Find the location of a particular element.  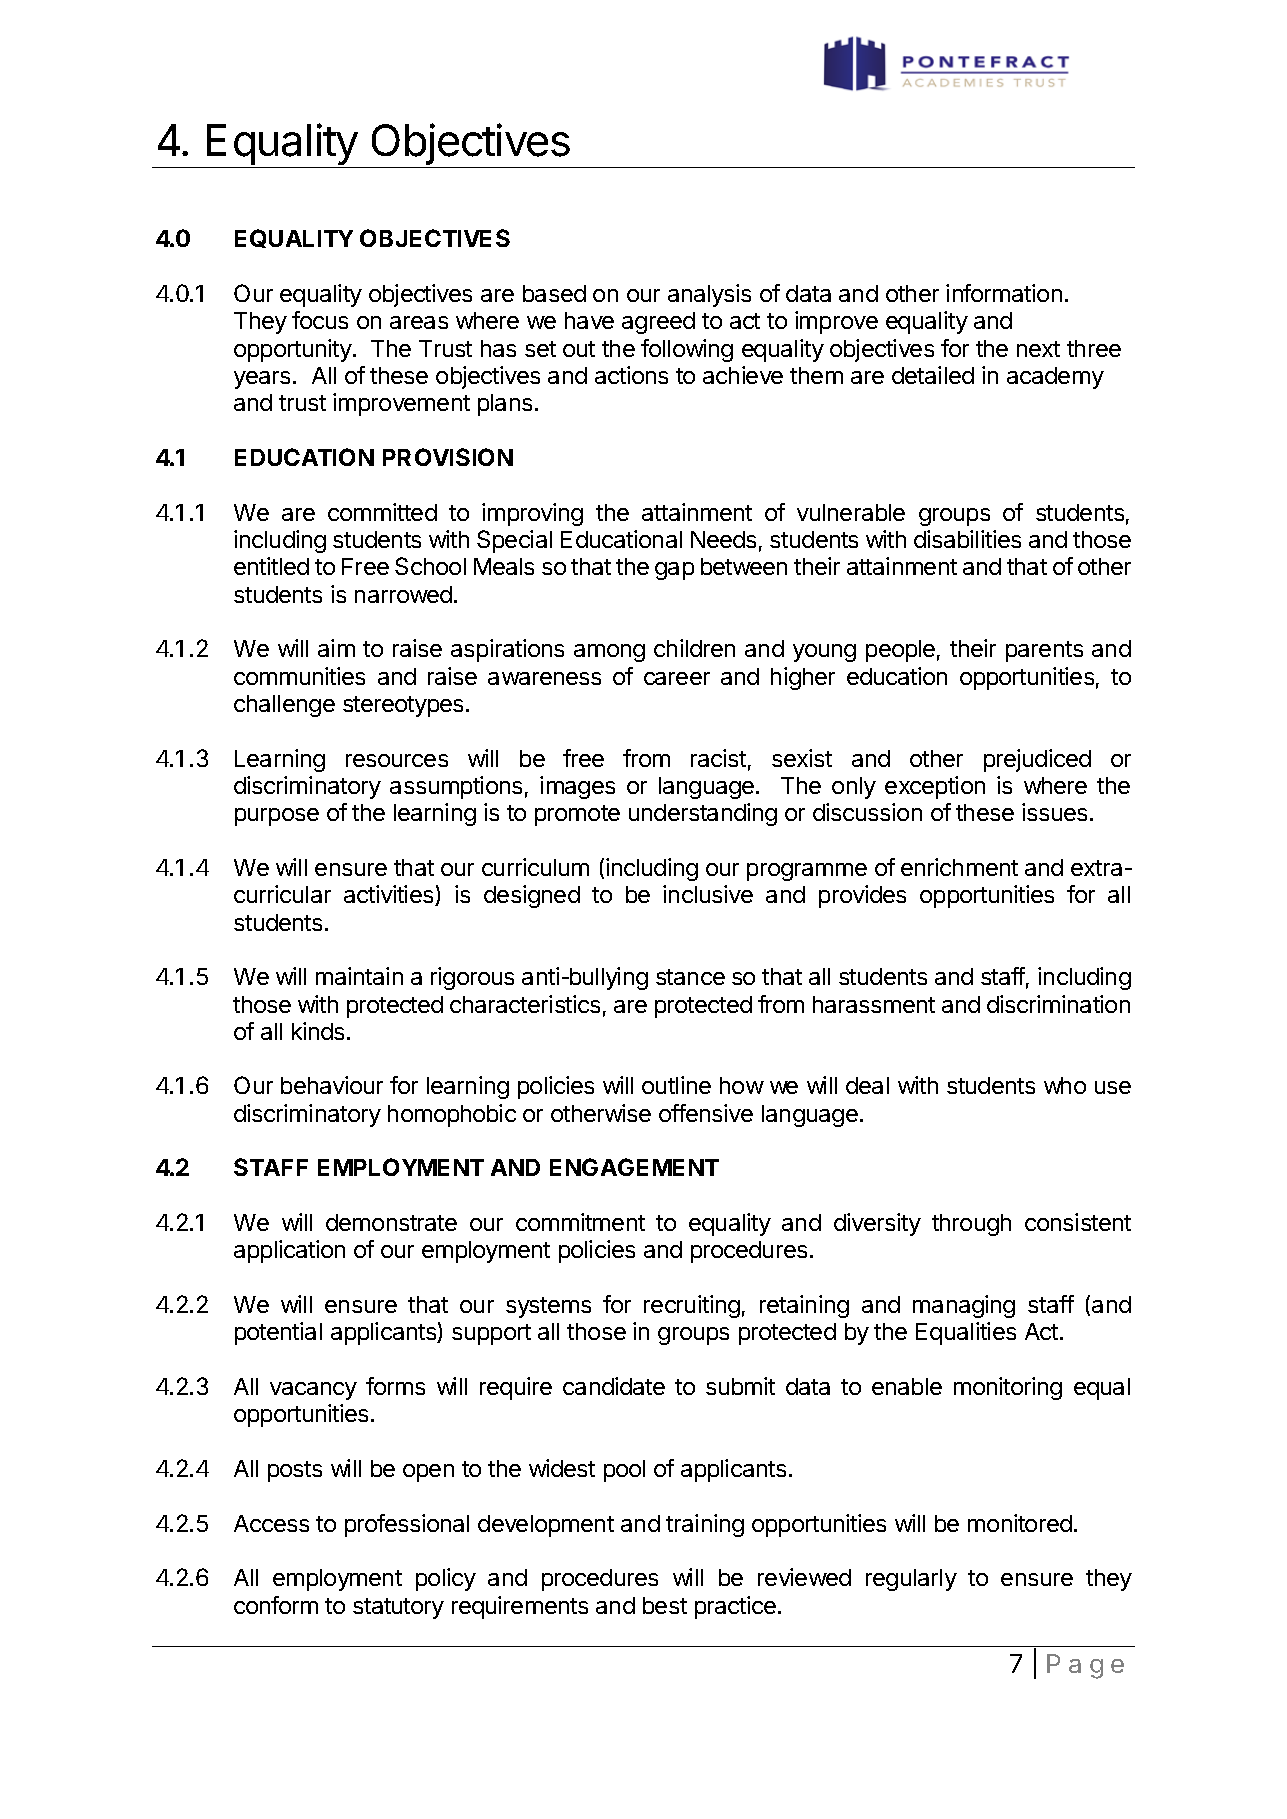

following is located at coordinates (687, 350).
